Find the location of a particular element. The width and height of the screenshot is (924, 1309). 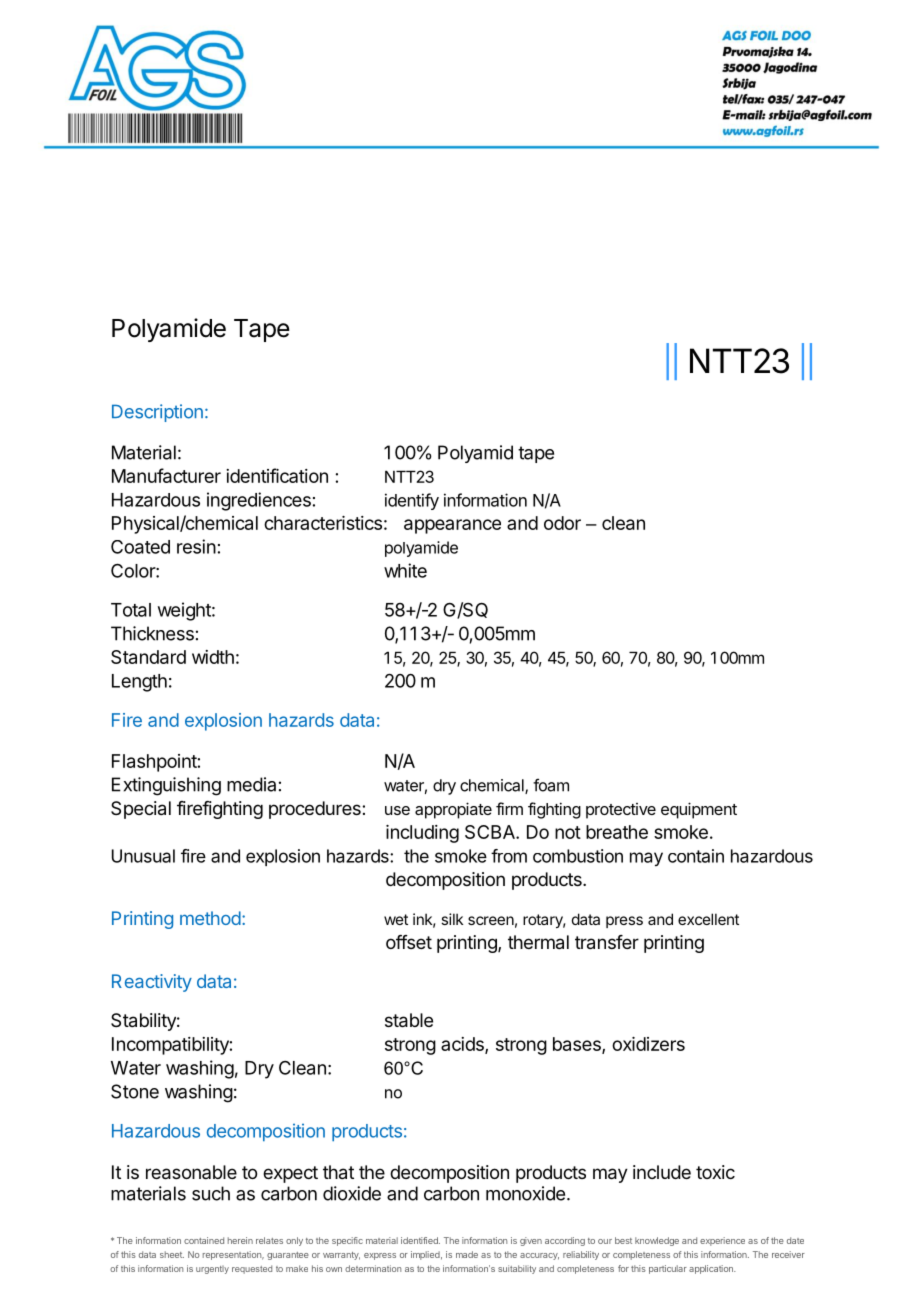

herein is located at coordinates (240, 1240).
